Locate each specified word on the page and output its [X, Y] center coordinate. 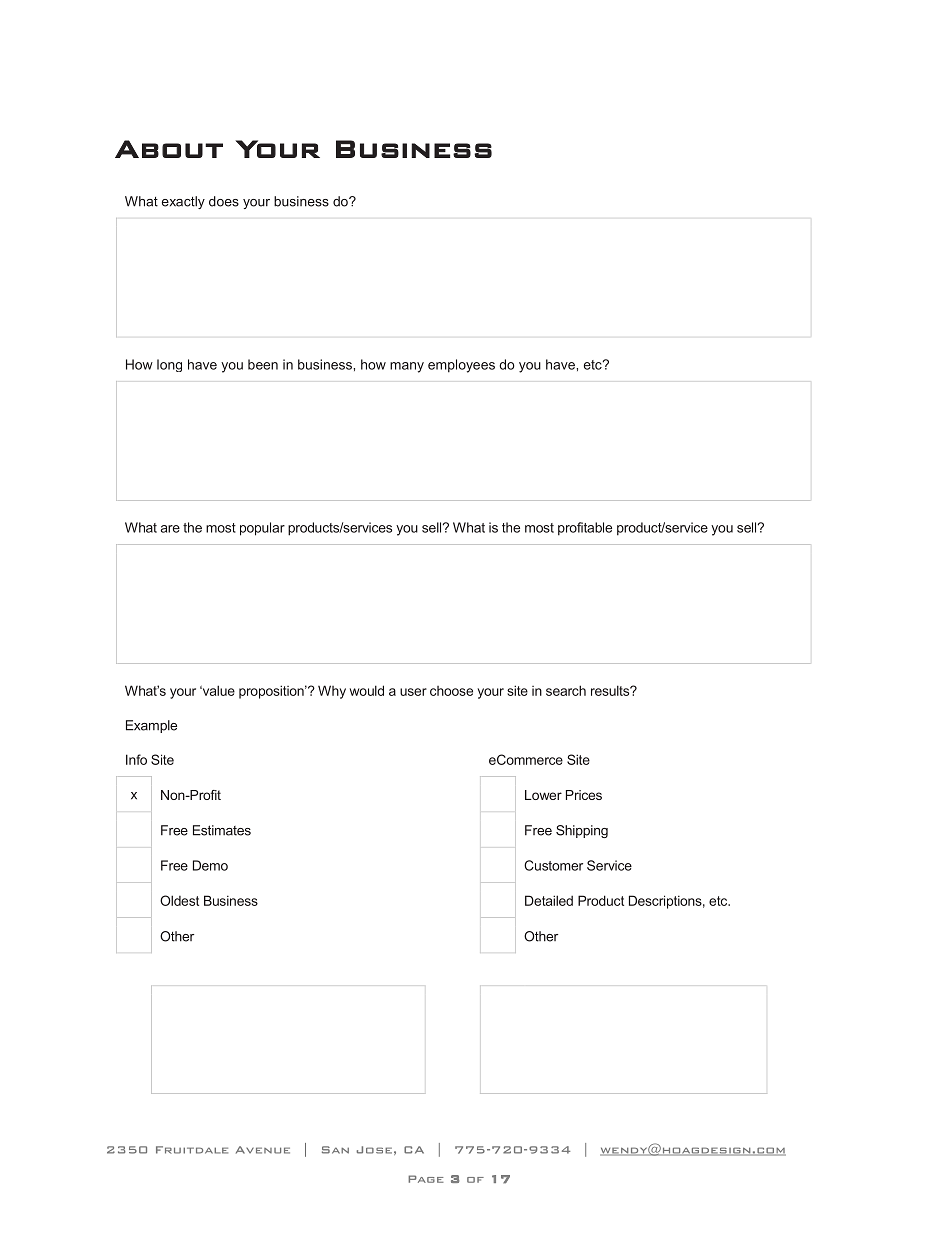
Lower [543, 795]
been [263, 364]
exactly [183, 202]
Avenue [263, 1150]
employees [461, 366]
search [566, 690]
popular [262, 529]
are [170, 529]
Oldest [179, 900]
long [169, 365]
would [367, 690]
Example [151, 726]
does [224, 201]
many [407, 367]
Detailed [549, 900]
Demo [210, 865]
